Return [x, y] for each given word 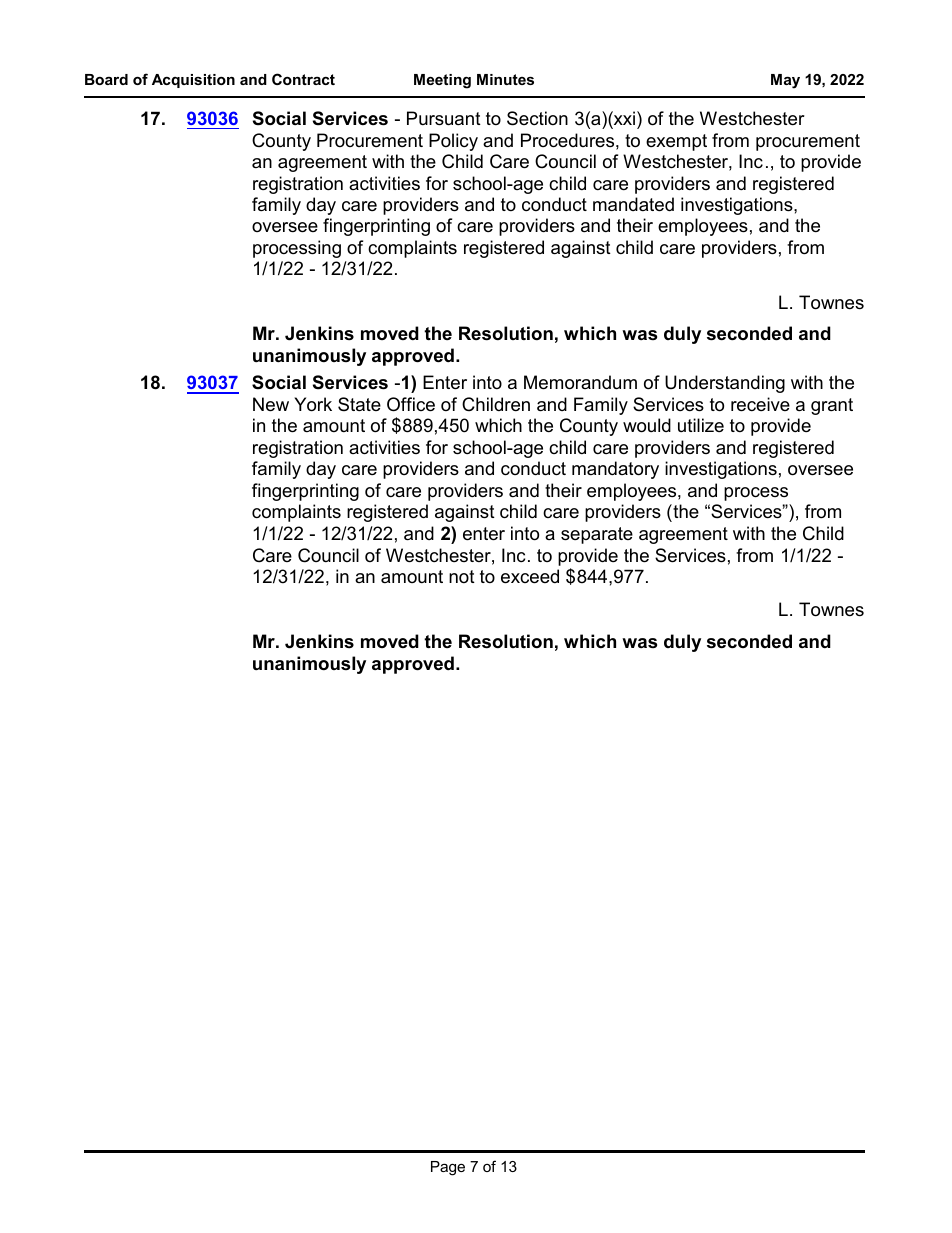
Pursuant [444, 118]
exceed [530, 576]
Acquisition [193, 81]
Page [448, 1168]
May [785, 81]
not [462, 576]
